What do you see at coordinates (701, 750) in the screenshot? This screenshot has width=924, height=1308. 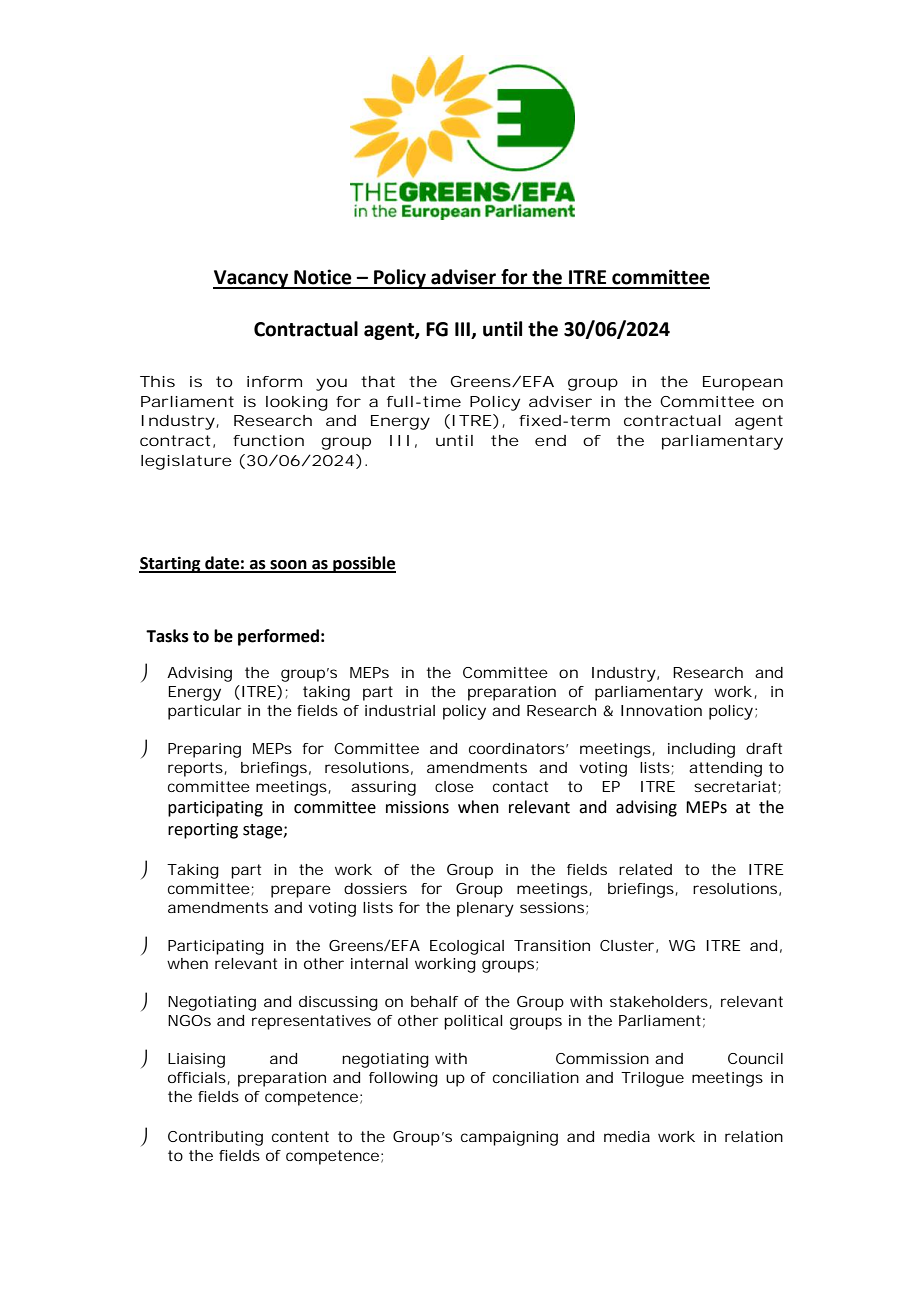 I see `including` at bounding box center [701, 750].
